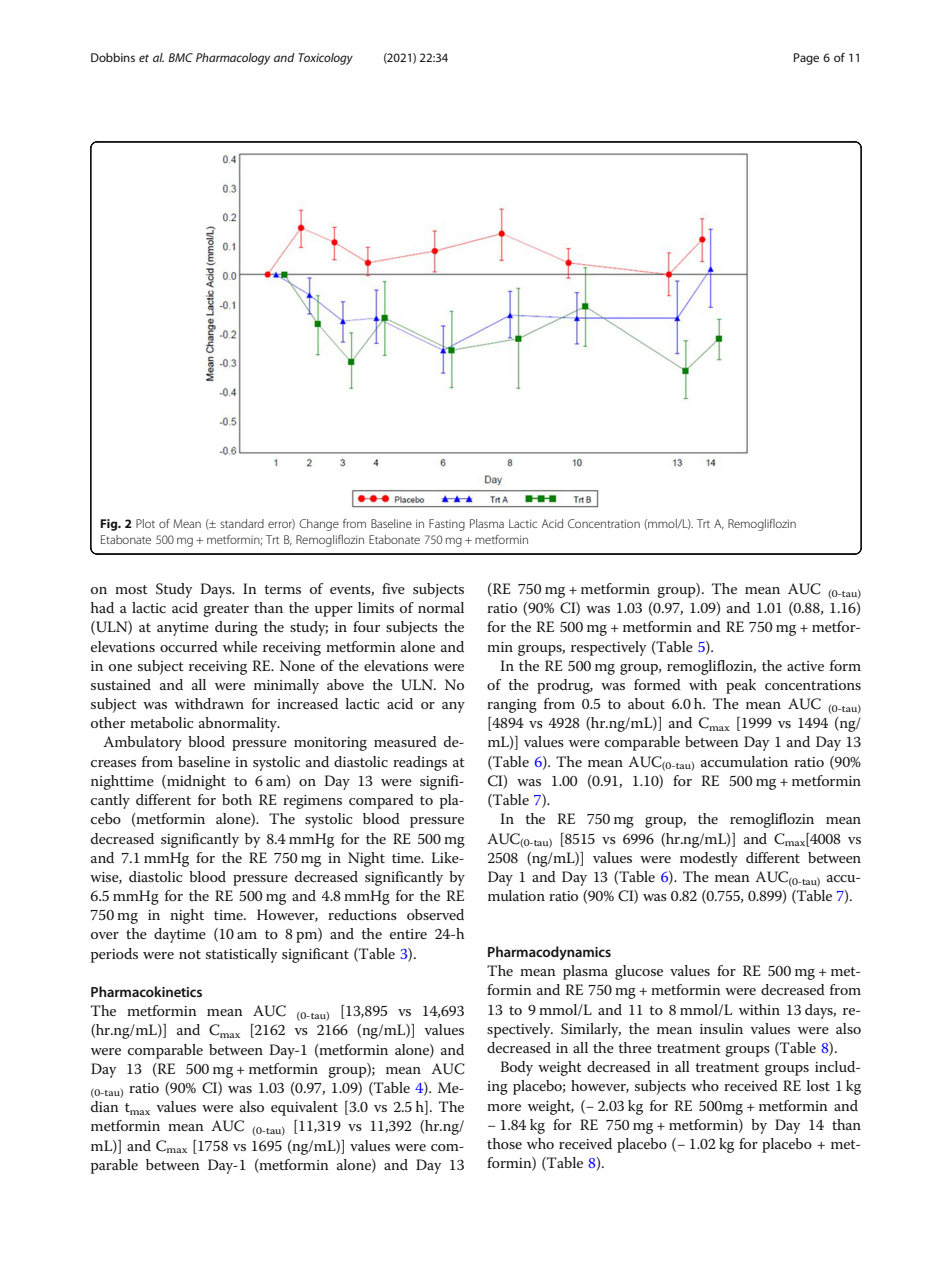  Describe the element at coordinates (393, 588) in the document. I see `five` at that location.
